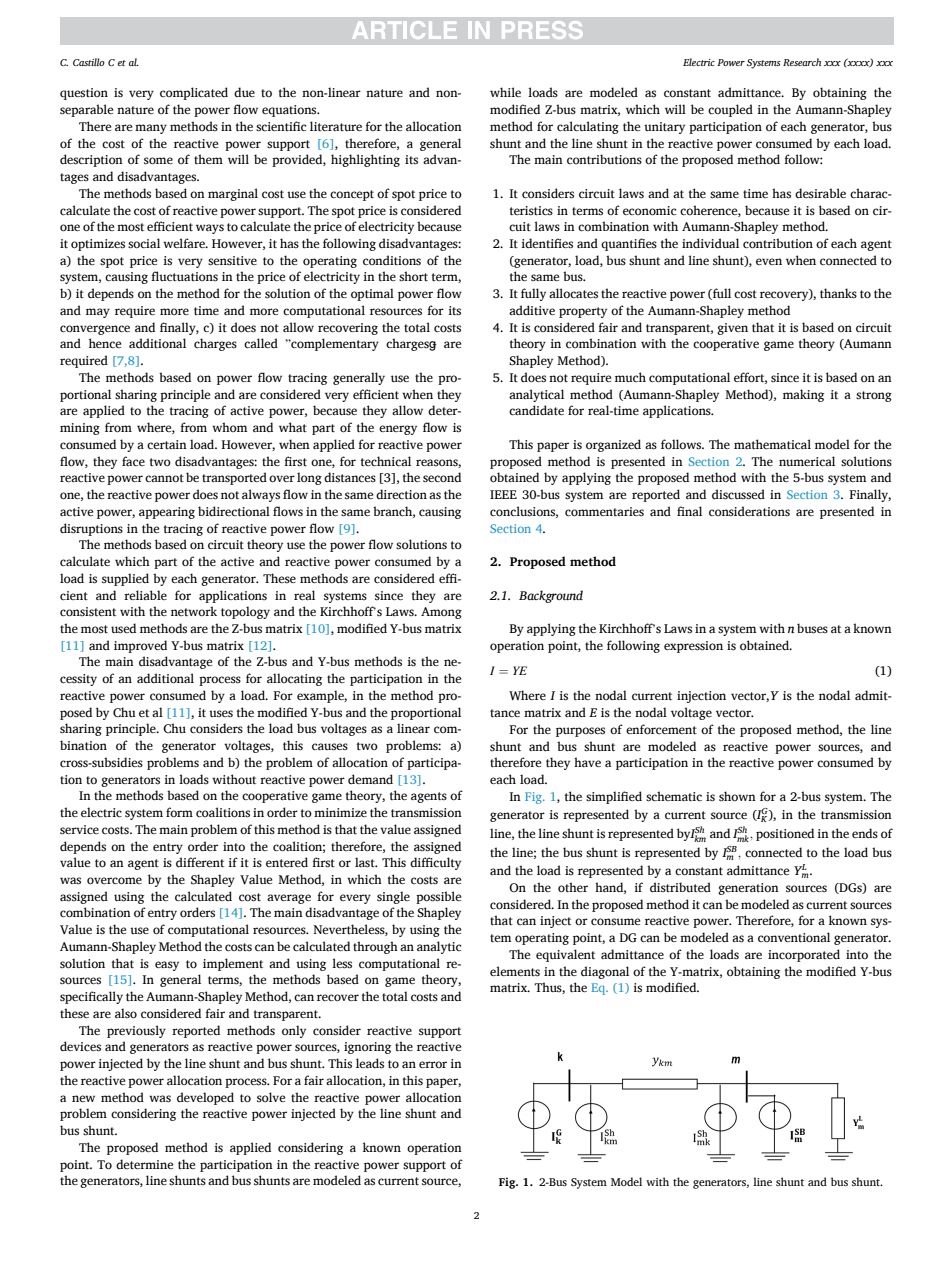 Image resolution: width=952 pixels, height=1270 pixels. What do you see at coordinates (433, 1064) in the image?
I see `error` at bounding box center [433, 1064].
